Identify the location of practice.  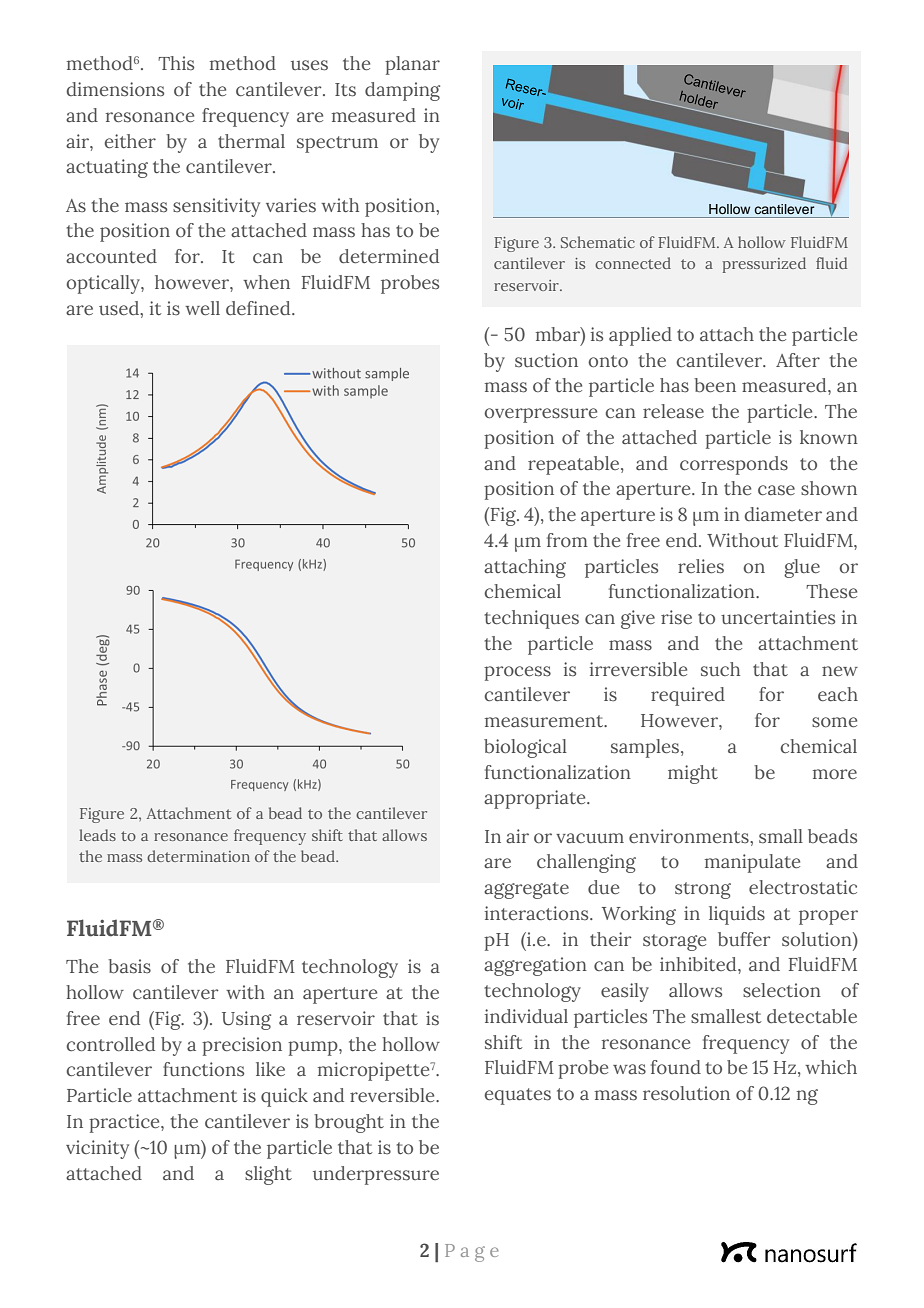
(125, 1123).
